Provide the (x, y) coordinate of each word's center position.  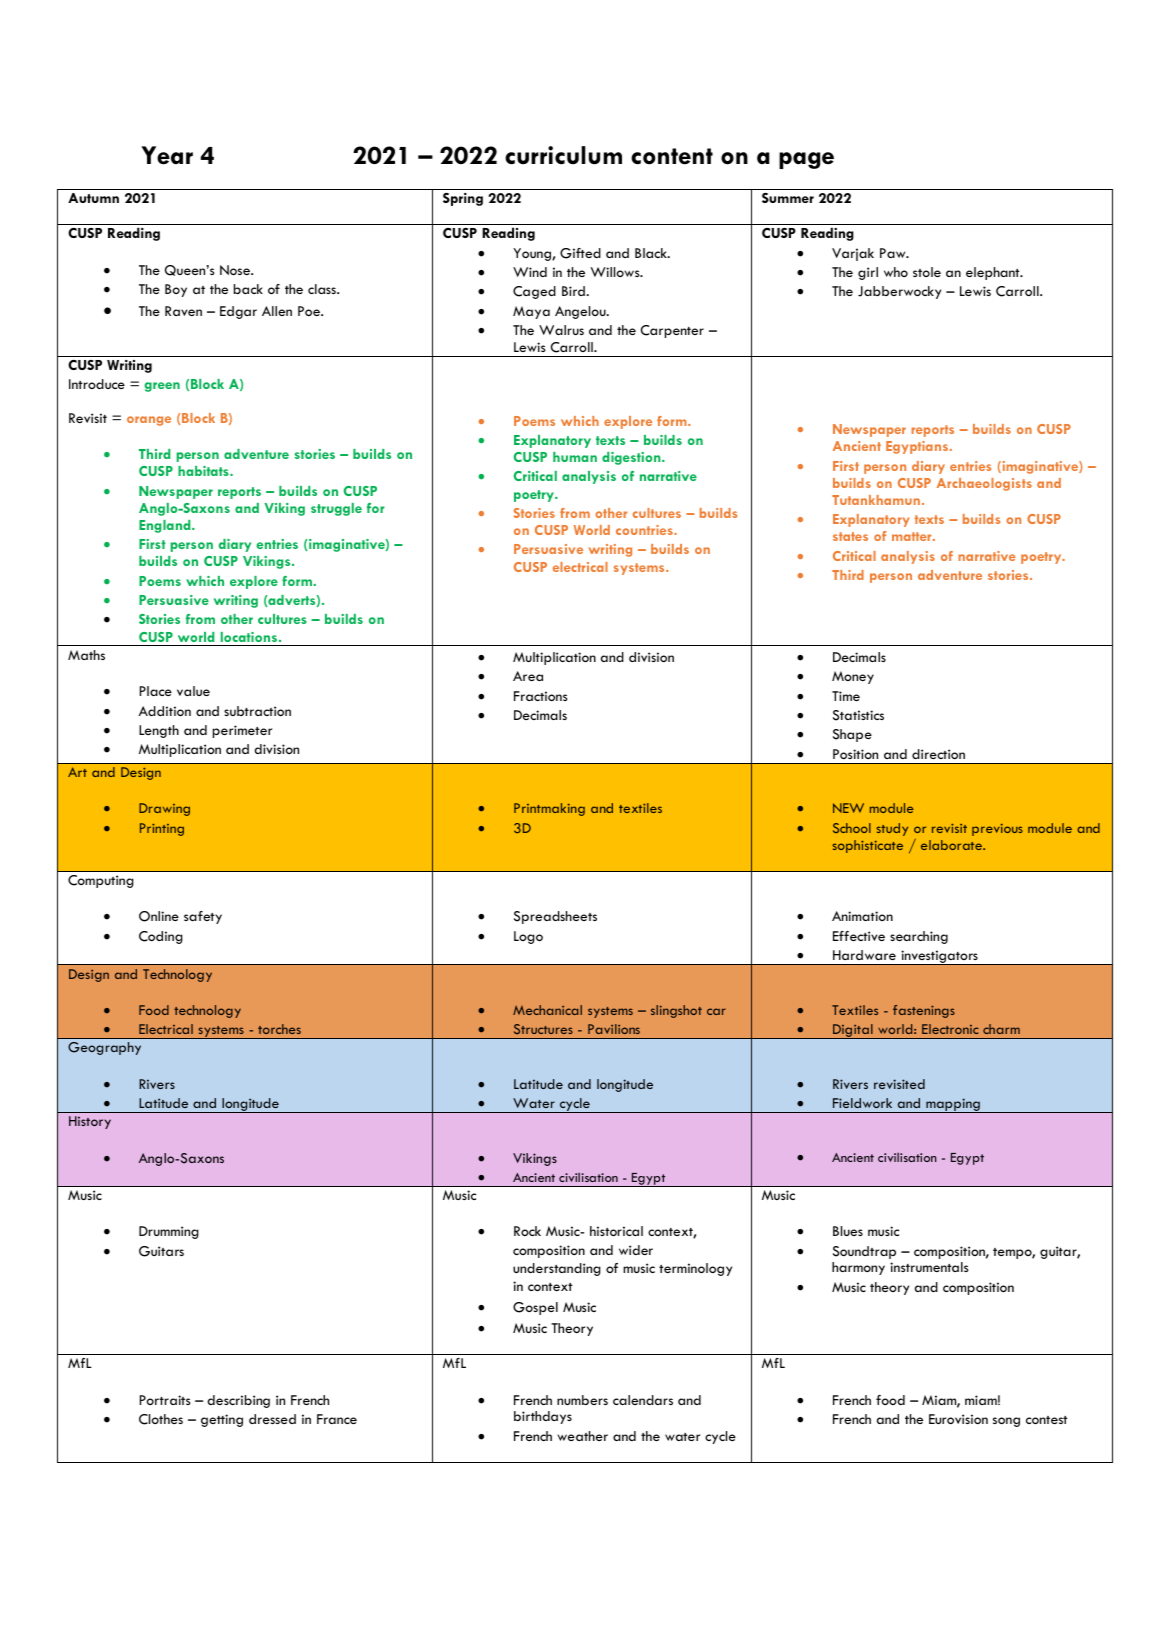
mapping (953, 1105)
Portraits (165, 1400)
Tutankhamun (877, 500)
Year (167, 155)
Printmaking (549, 809)
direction (938, 754)
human (575, 457)
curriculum (563, 155)
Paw (894, 253)
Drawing (164, 809)
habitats (204, 471)
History (90, 1122)
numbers (582, 1400)
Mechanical (547, 1010)
